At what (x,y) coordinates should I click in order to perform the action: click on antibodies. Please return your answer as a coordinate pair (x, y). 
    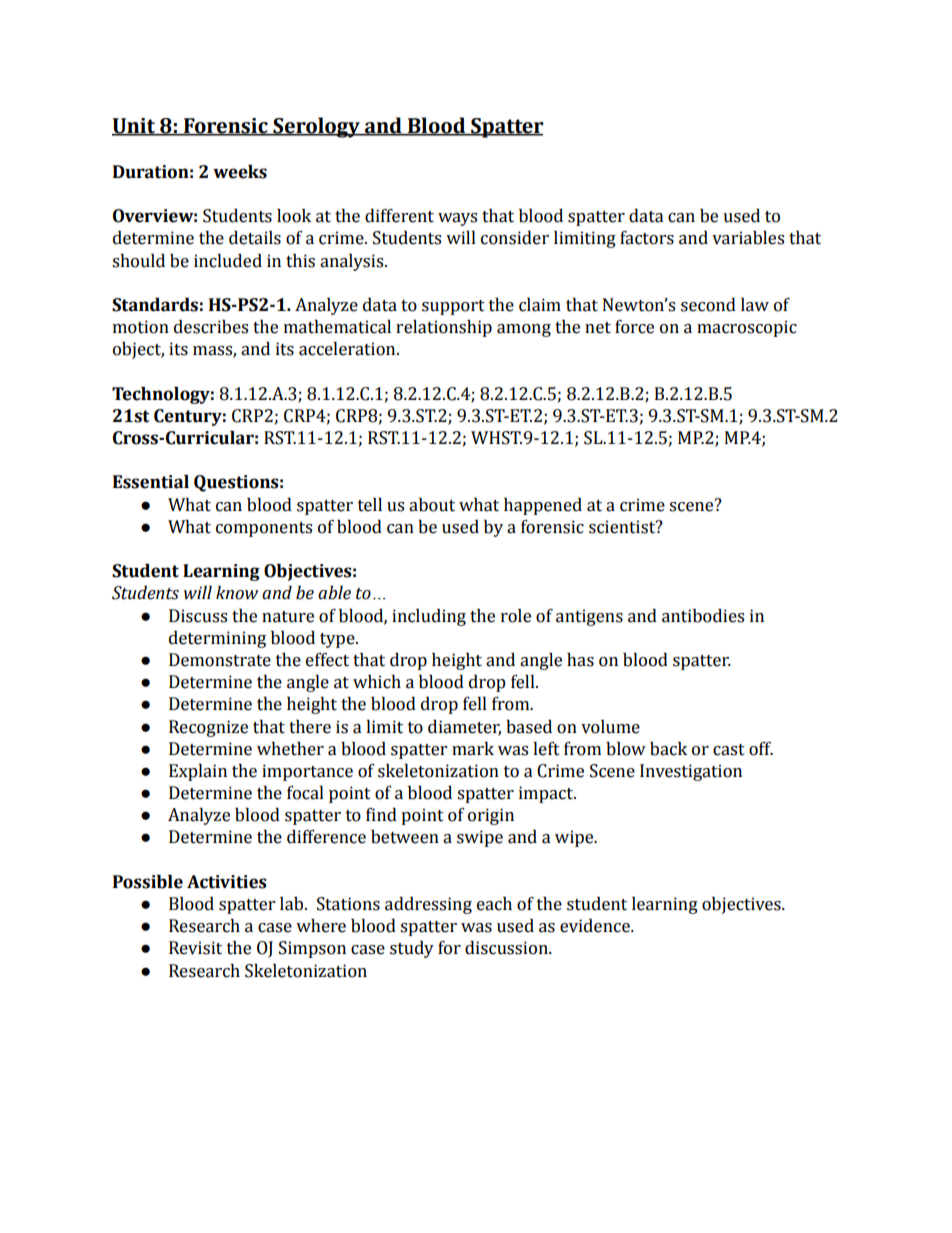
    Looking at the image, I should click on (703, 616).
